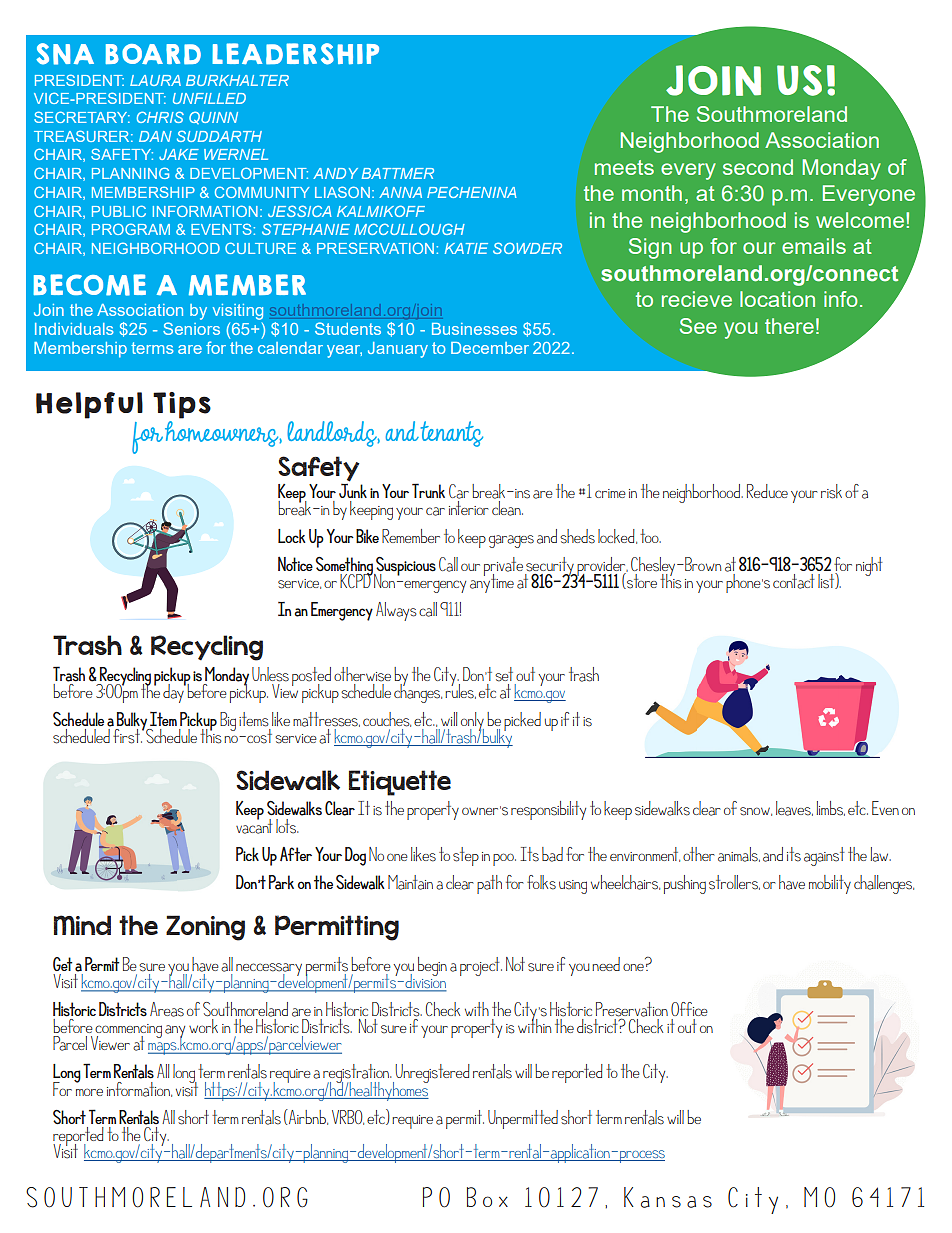 Image resolution: width=952 pixels, height=1233 pixels. I want to click on vacant, so click(254, 825).
